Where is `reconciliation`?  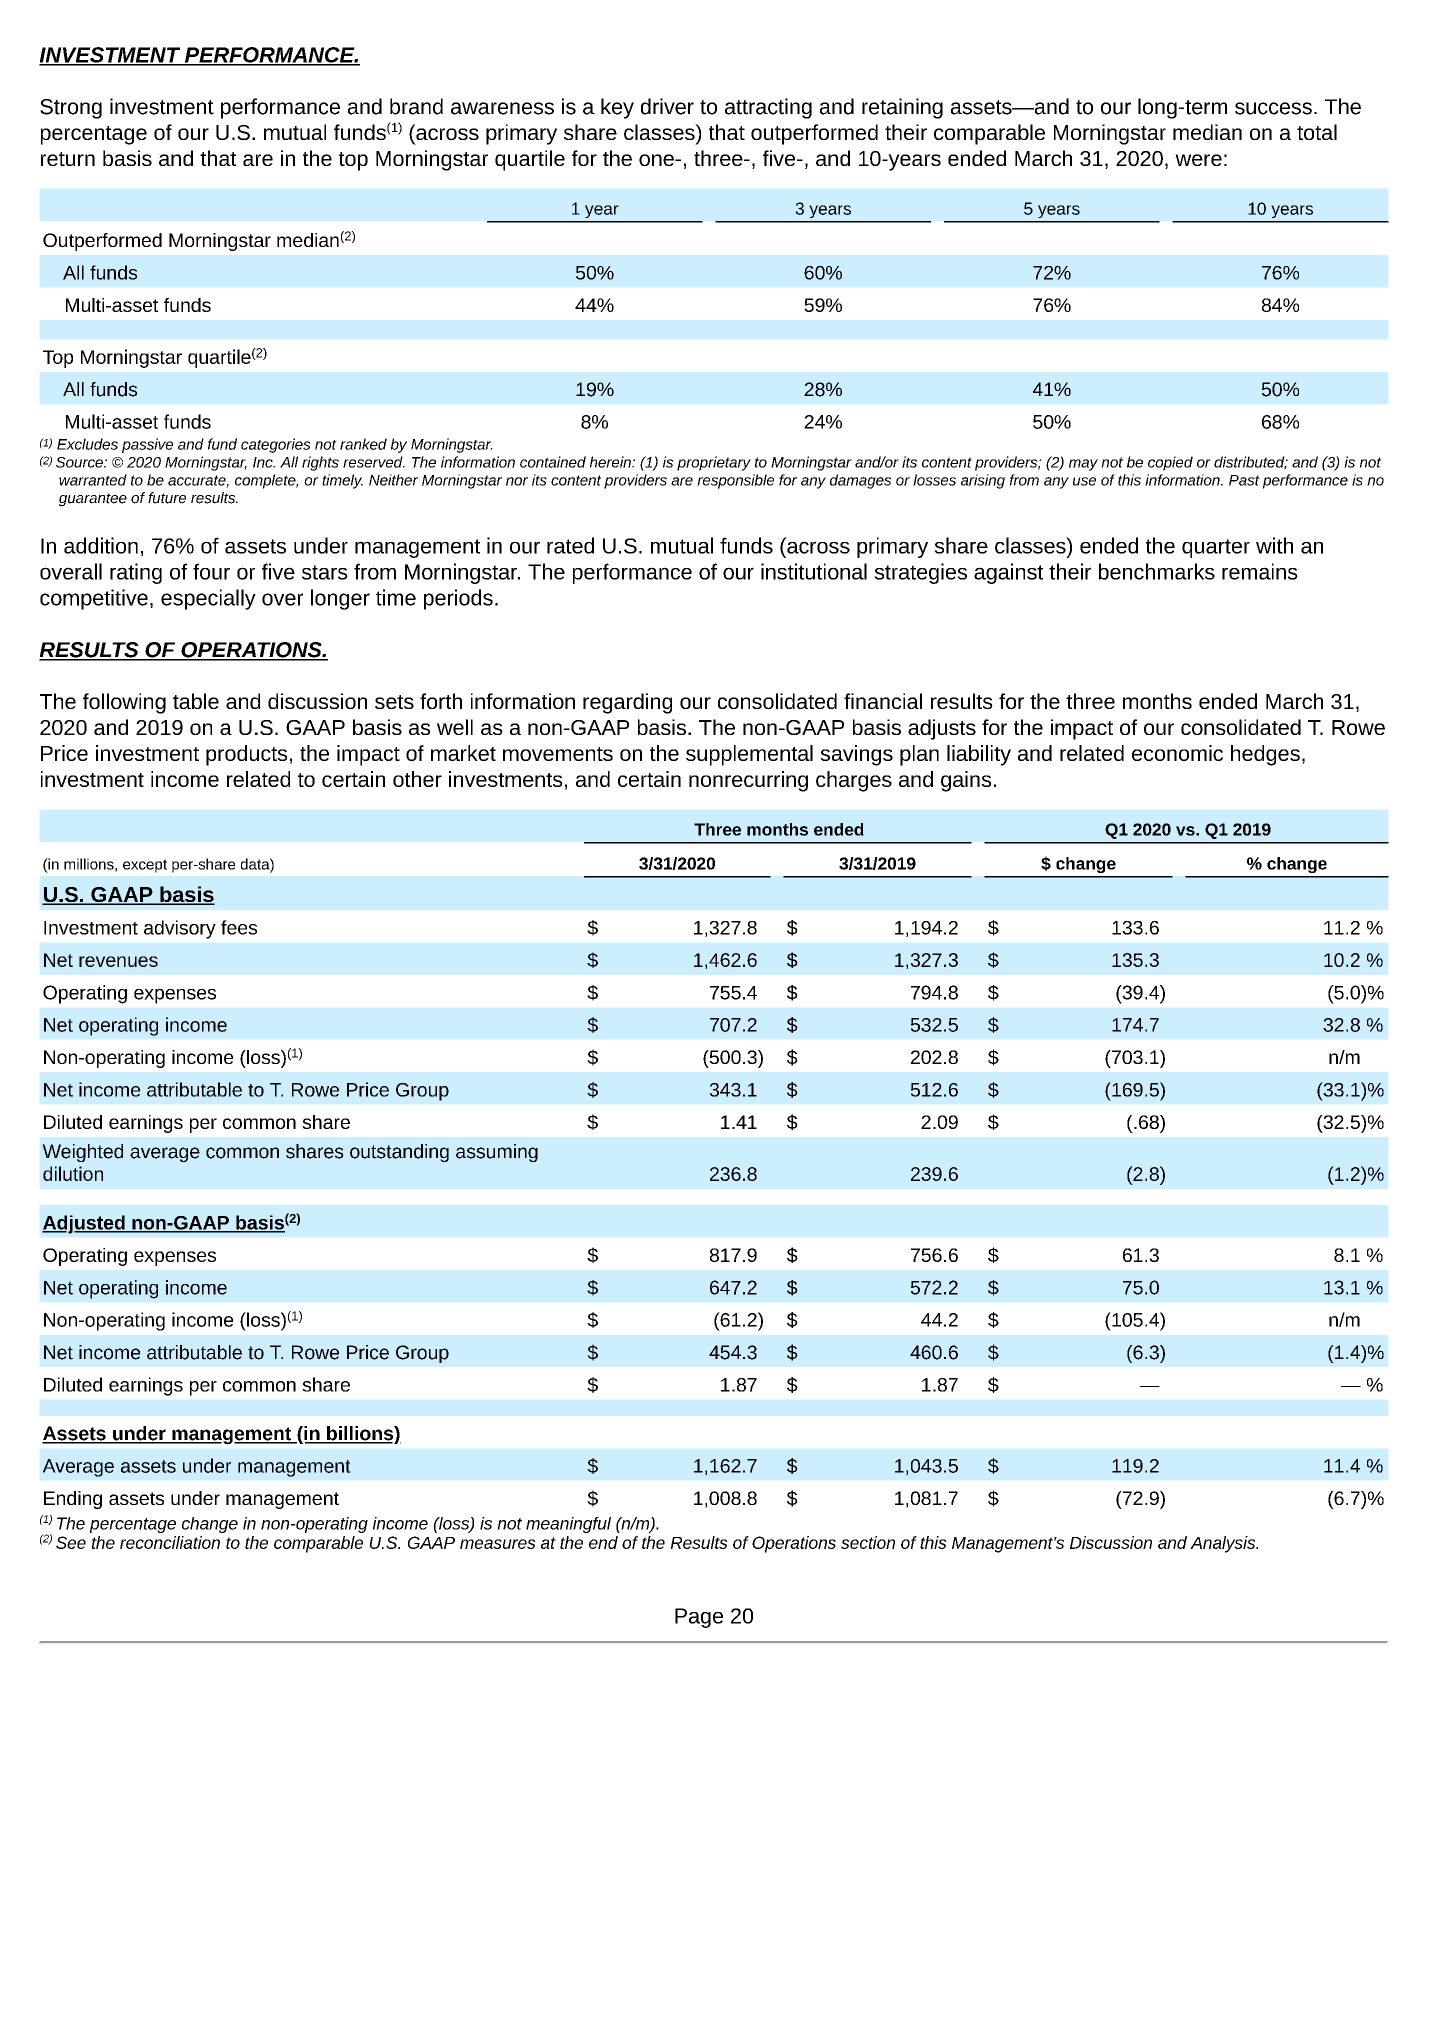 reconciliation is located at coordinates (170, 1542).
